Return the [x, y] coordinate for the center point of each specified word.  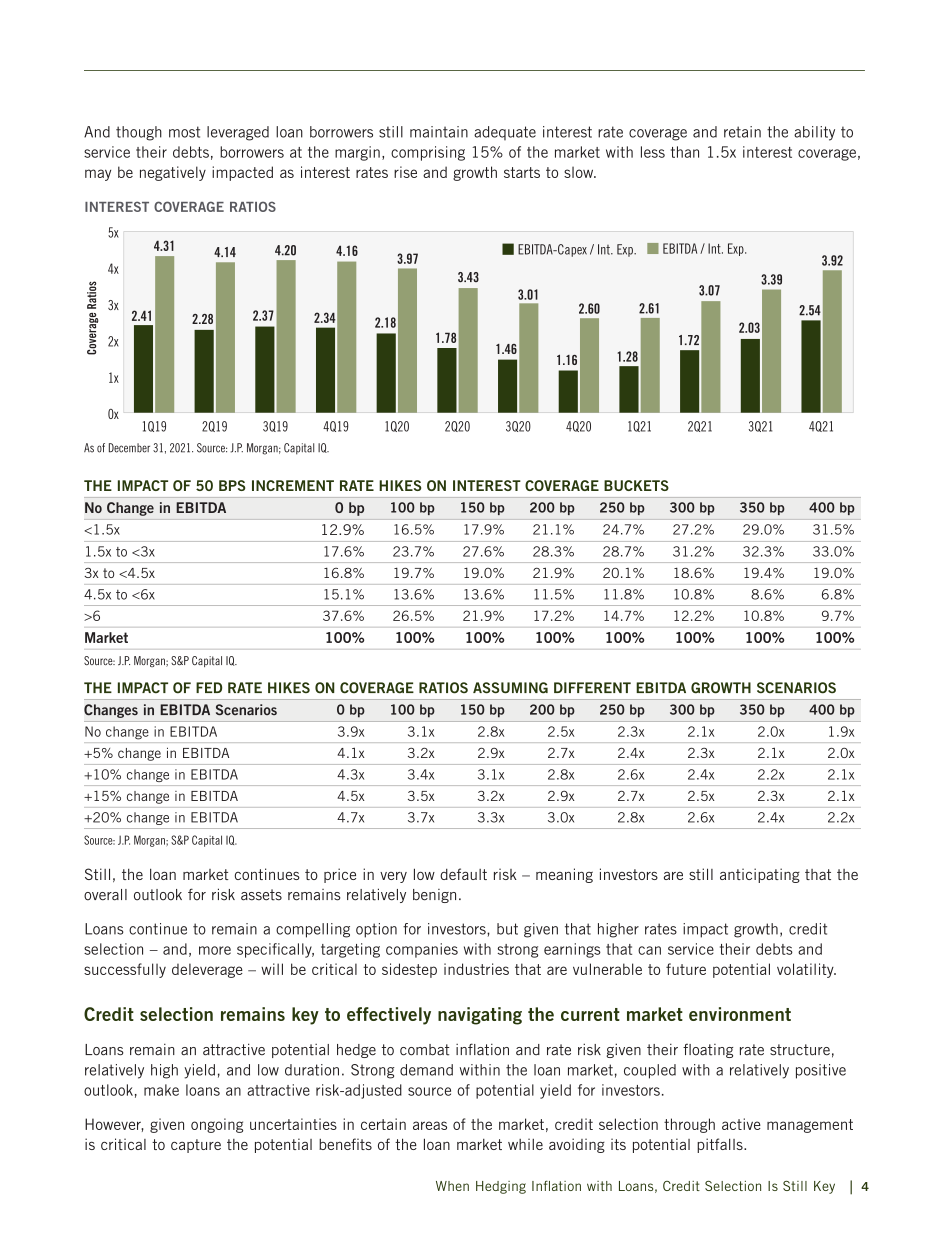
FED [209, 687]
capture [196, 1146]
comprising [428, 153]
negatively [173, 173]
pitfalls [721, 1145]
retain [742, 132]
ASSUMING [510, 688]
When [452, 1186]
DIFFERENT [592, 687]
